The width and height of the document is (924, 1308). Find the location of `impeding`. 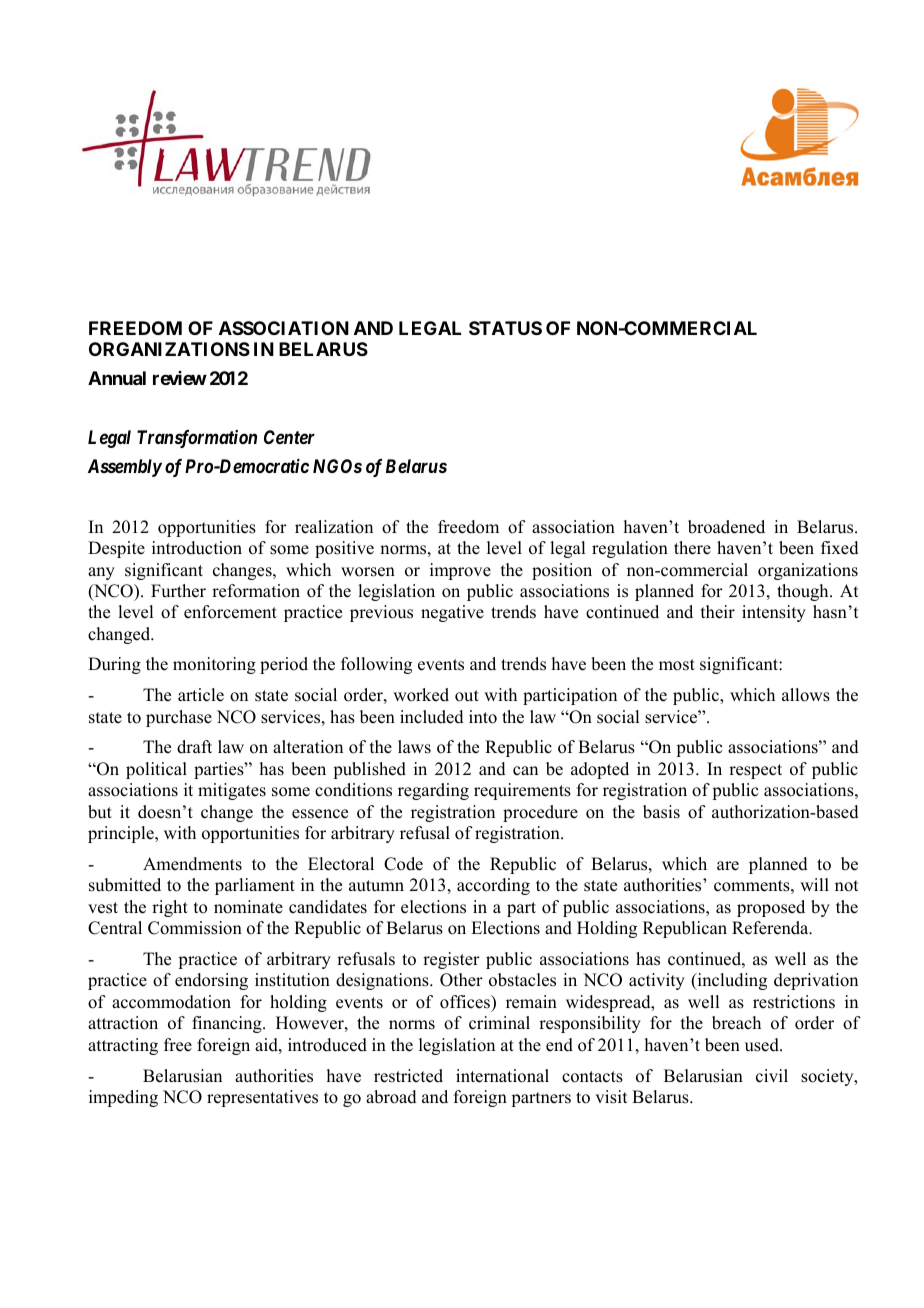

impeding is located at coordinates (123, 1098).
